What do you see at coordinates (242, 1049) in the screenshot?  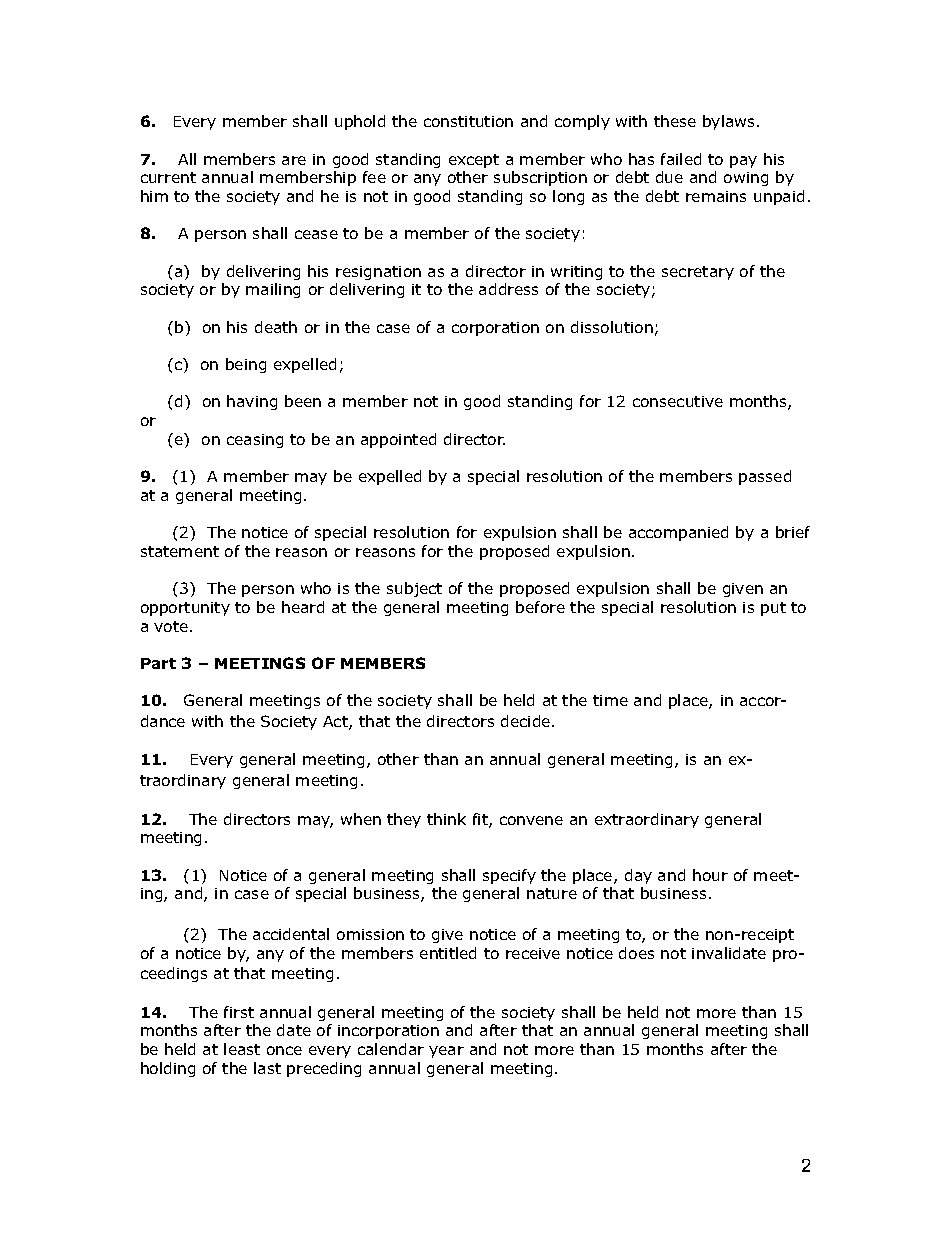 I see `least` at bounding box center [242, 1049].
